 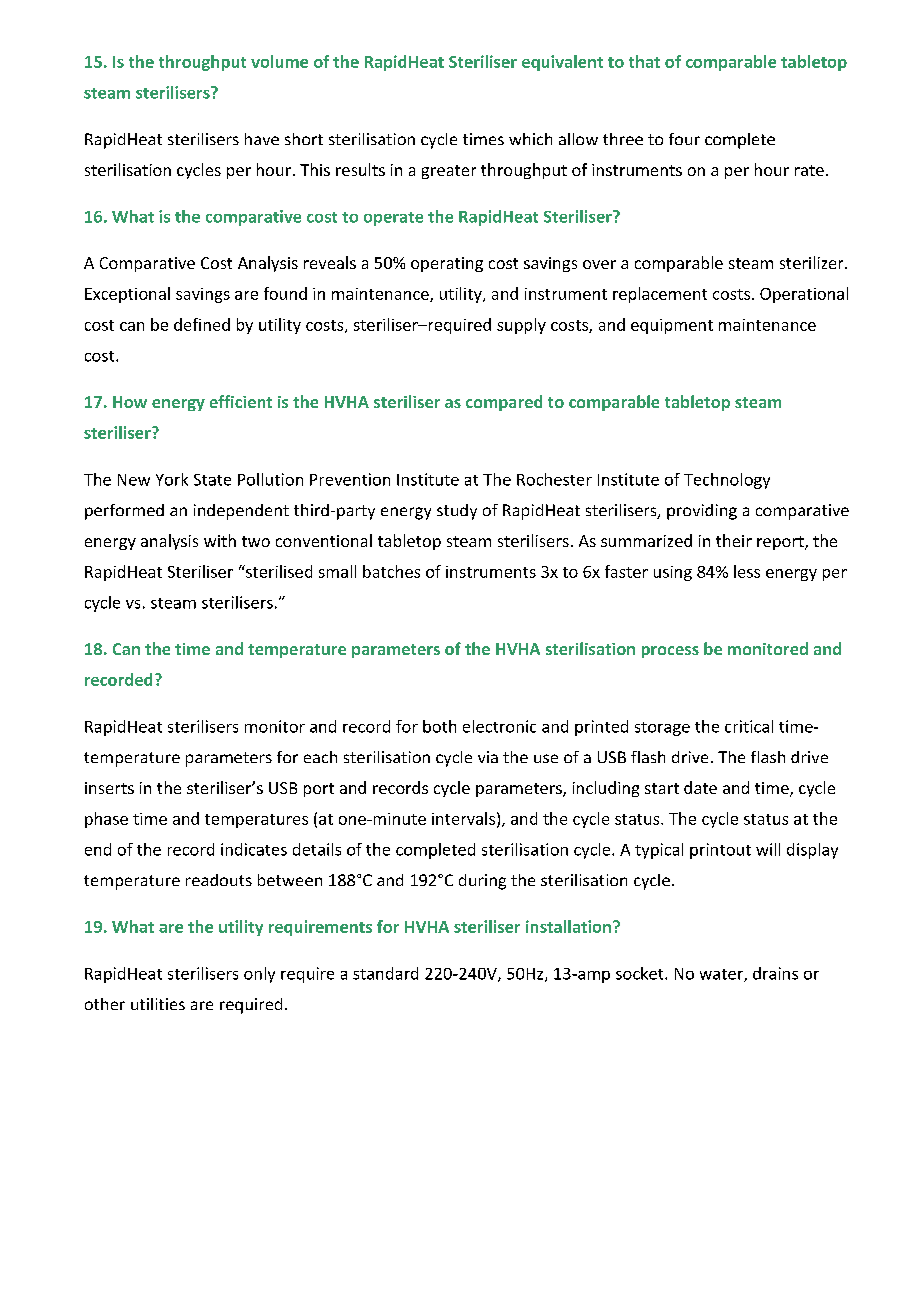 What do you see at coordinates (530, 139) in the screenshot?
I see `which` at bounding box center [530, 139].
